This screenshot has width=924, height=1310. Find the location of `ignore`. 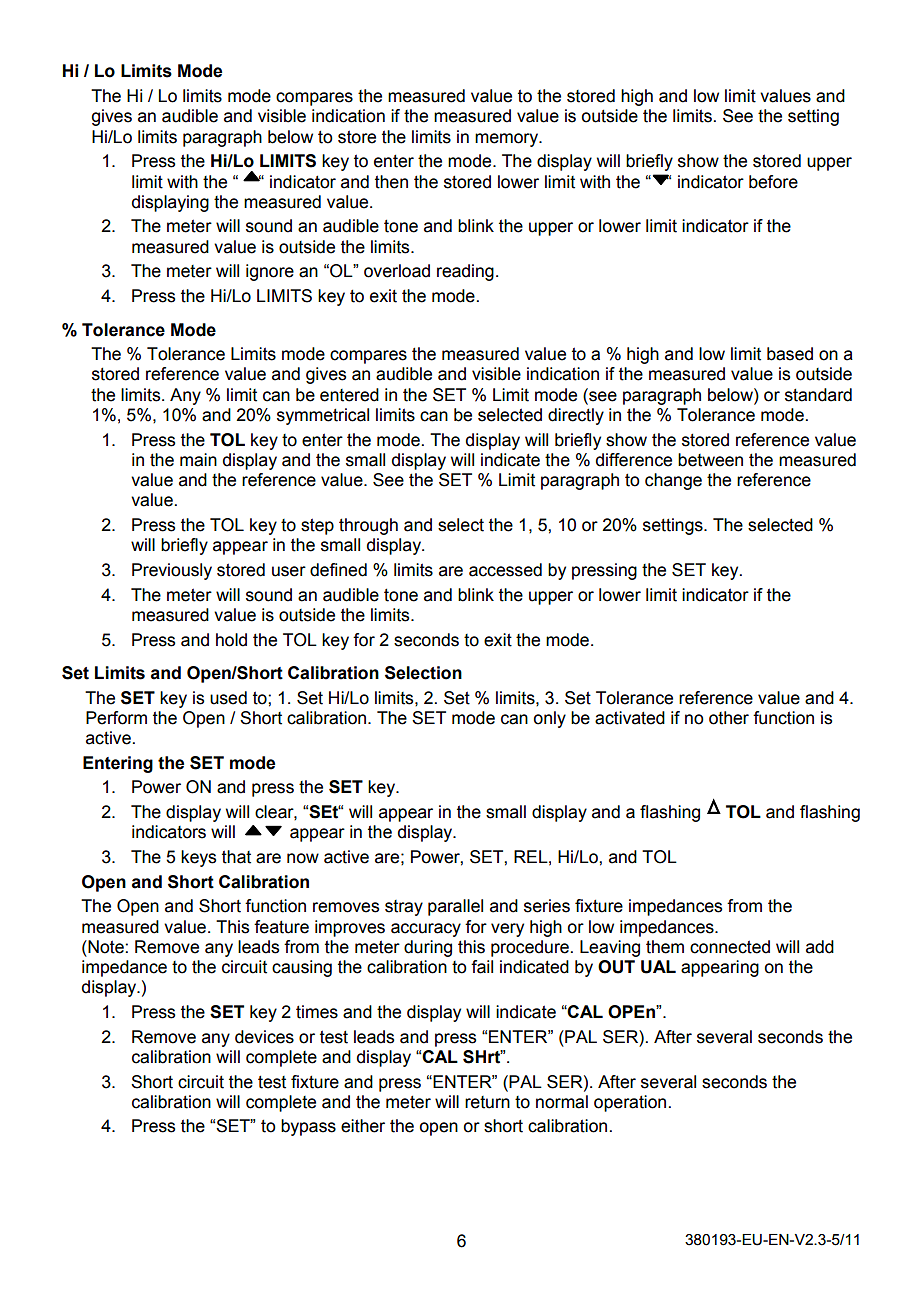

ignore is located at coordinates (270, 272).
